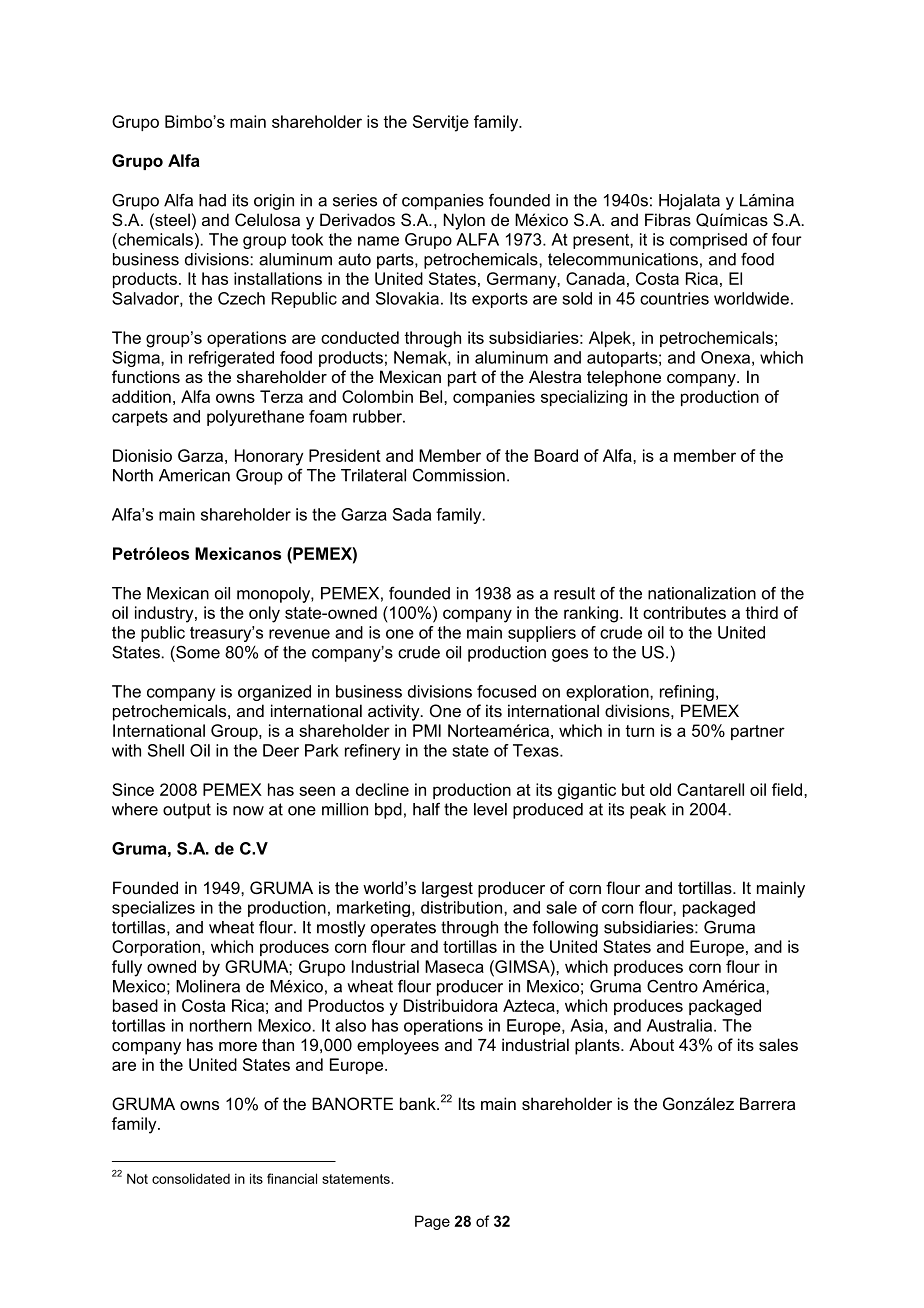  What do you see at coordinates (651, 1044) in the document?
I see `About` at bounding box center [651, 1044].
